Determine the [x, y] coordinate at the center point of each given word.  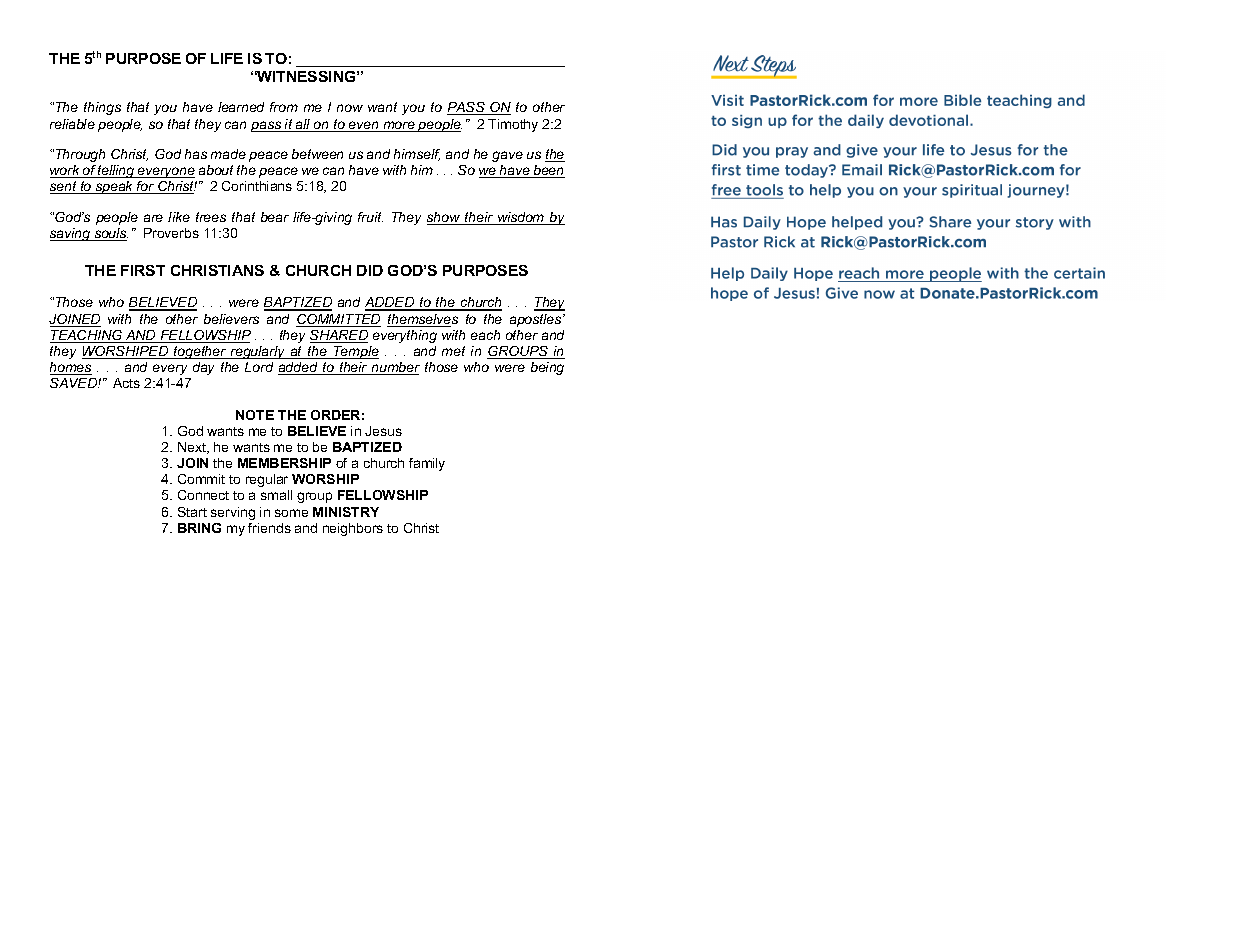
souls [110, 234]
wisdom [521, 218]
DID [370, 270]
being [547, 368]
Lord [259, 367]
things [102, 108]
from [284, 107]
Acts [126, 383]
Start [192, 512]
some [291, 513]
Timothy [513, 125]
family [427, 464]
